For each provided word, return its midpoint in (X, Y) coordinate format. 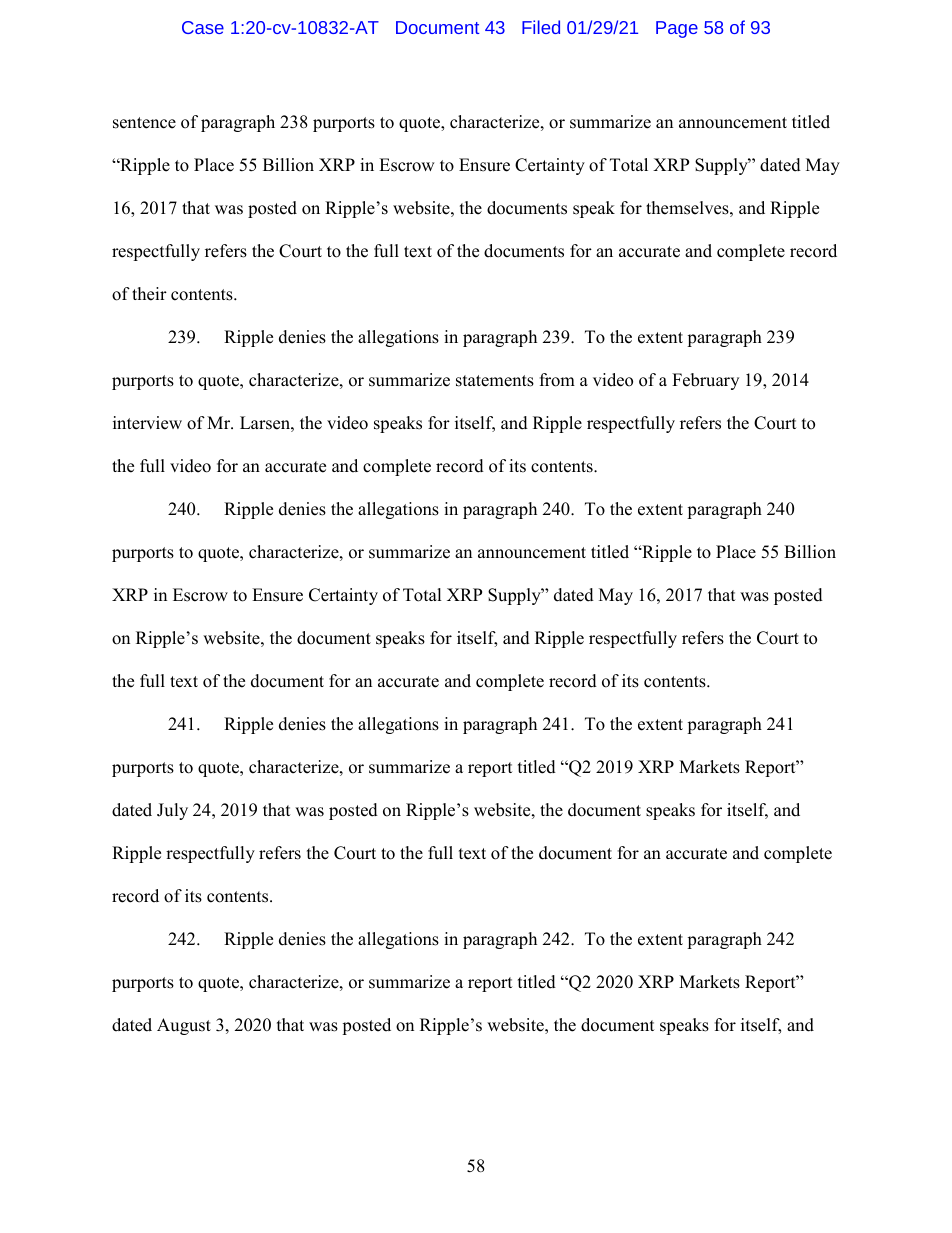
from (557, 380)
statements (495, 381)
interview (147, 423)
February (705, 381)
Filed (541, 27)
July (172, 811)
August (184, 1026)
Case (203, 27)
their (149, 294)
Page (677, 29)
